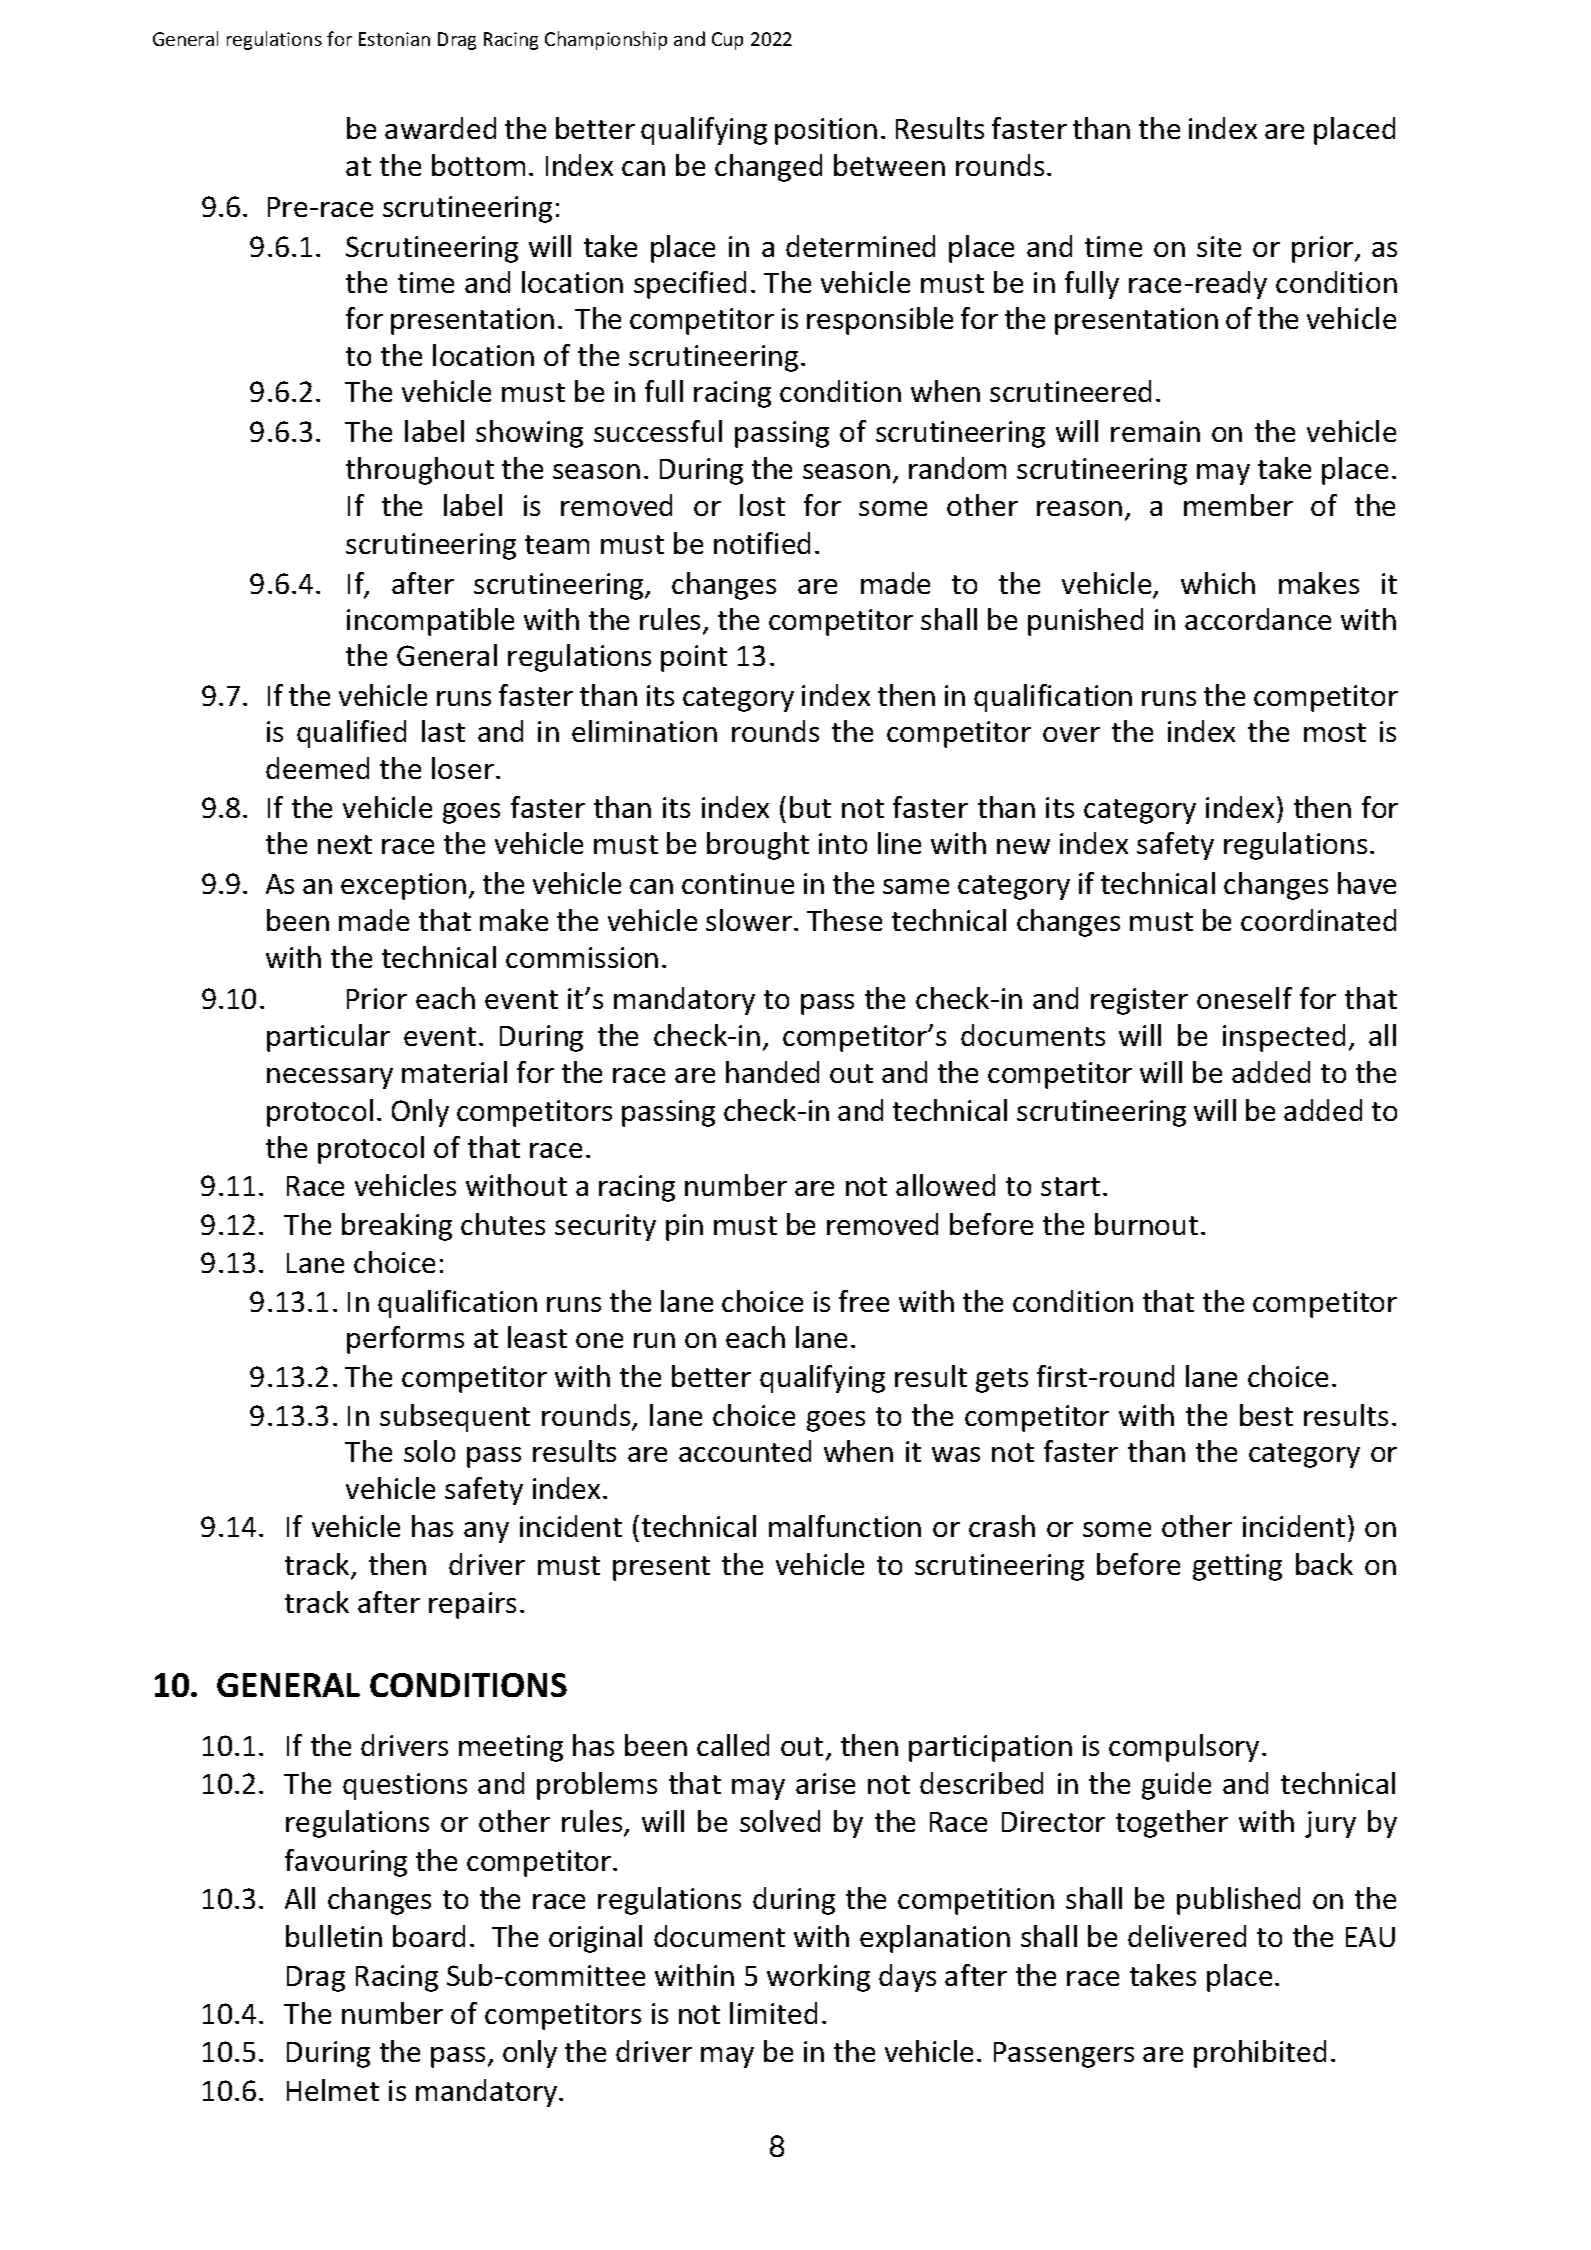 The height and width of the screenshot is (2250, 1591). I want to click on position, so click(826, 131).
